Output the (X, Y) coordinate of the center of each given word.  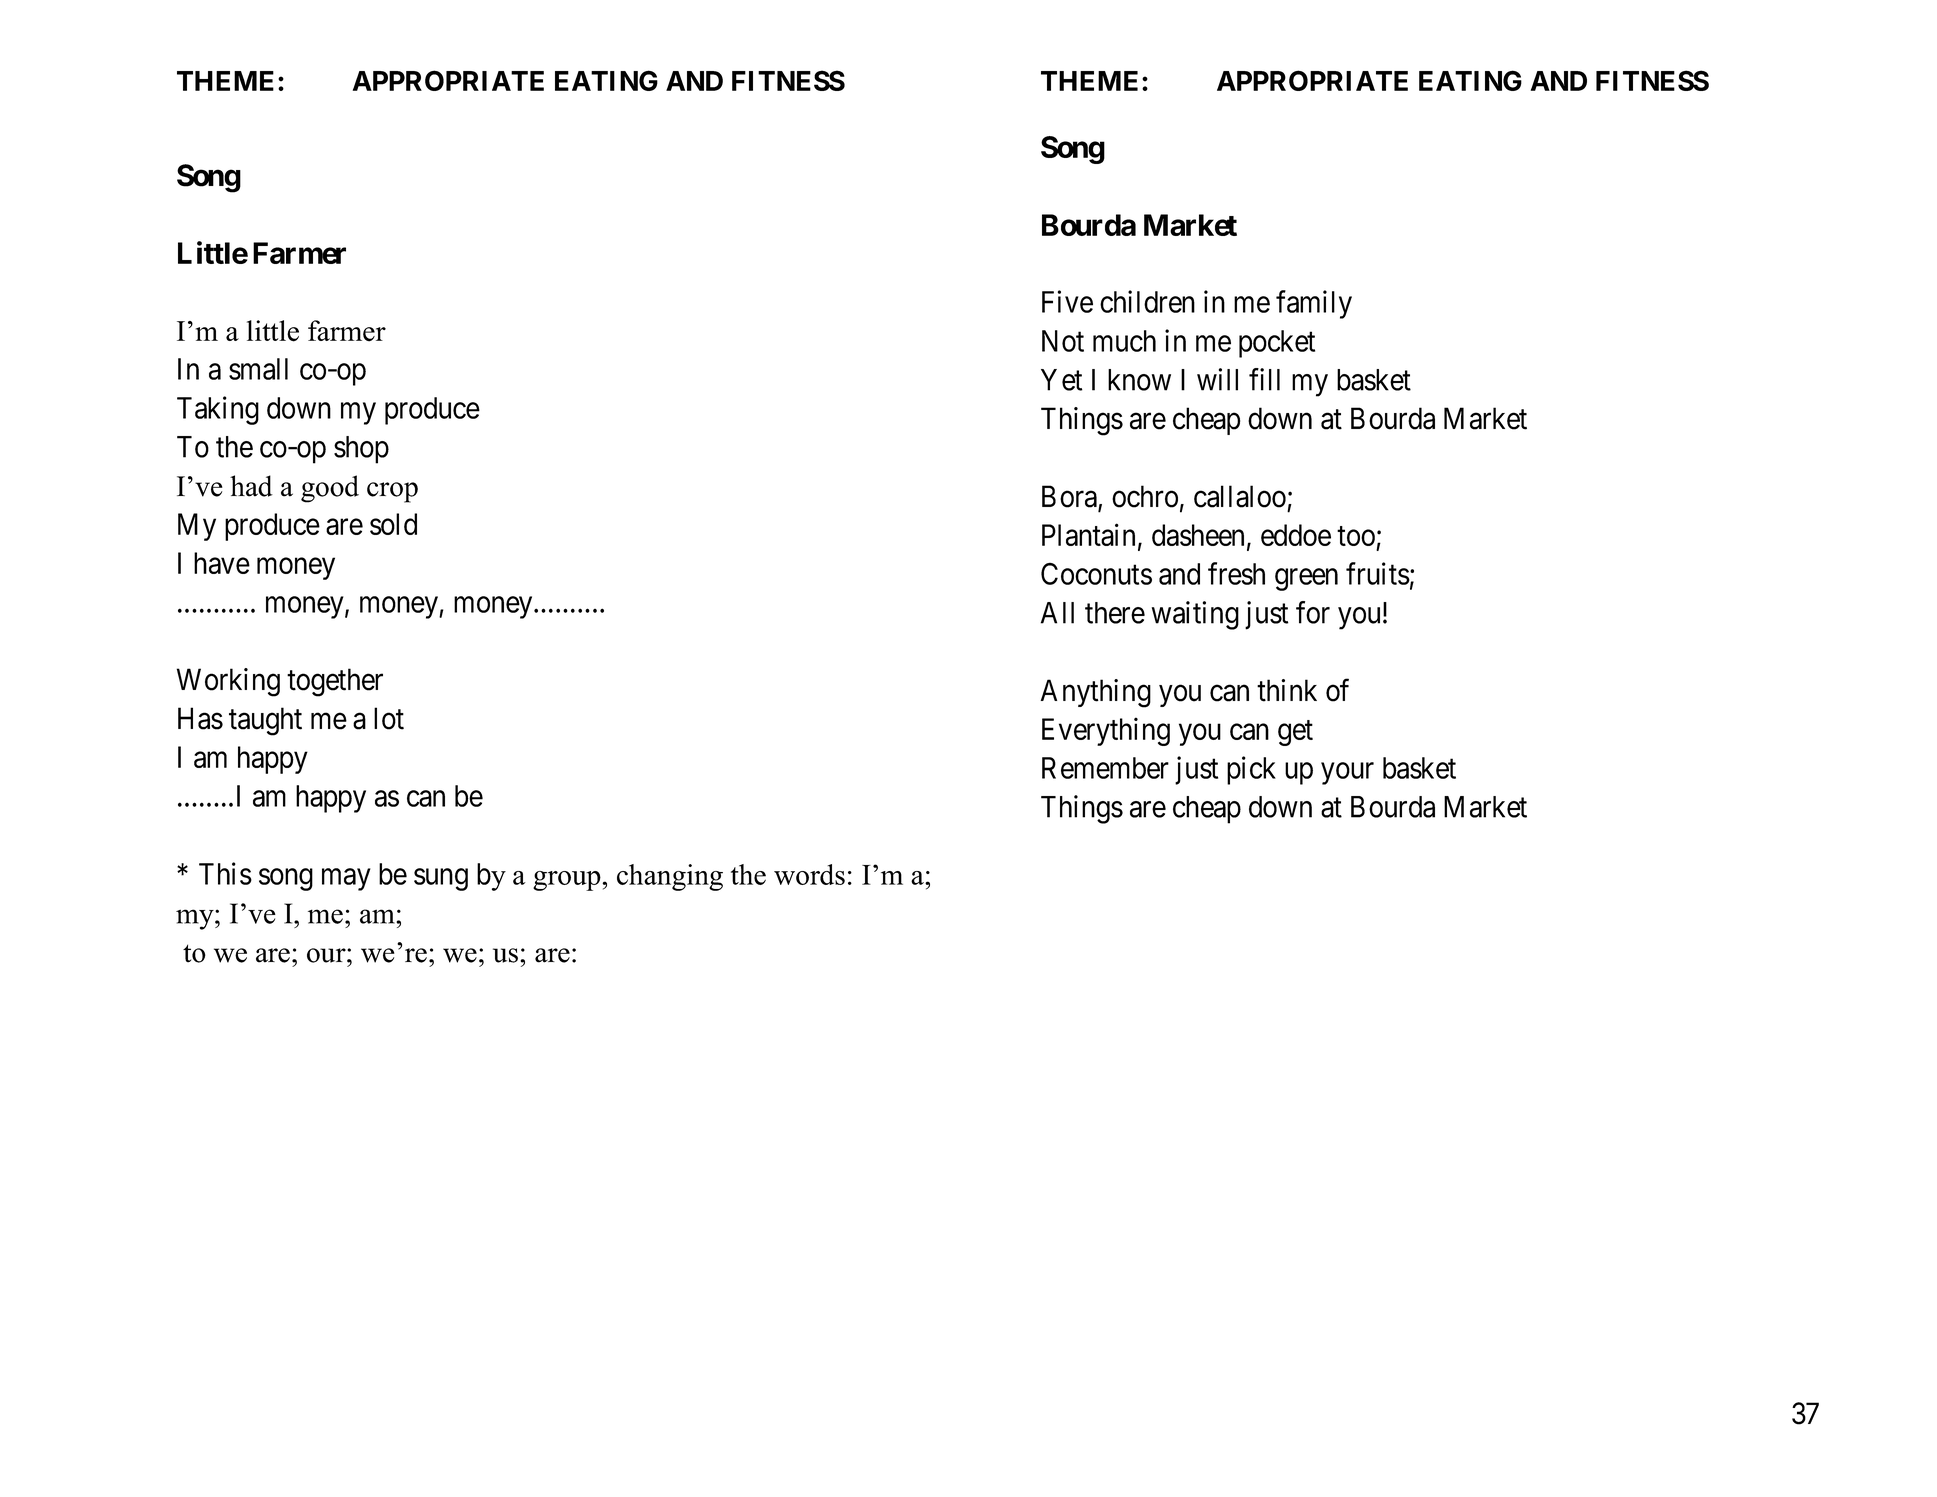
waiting (1195, 615)
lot (389, 718)
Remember (1105, 768)
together (335, 682)
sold (393, 524)
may (346, 880)
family (1314, 304)
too (1356, 536)
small (258, 369)
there (1115, 613)
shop (361, 450)
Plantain (1088, 534)
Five (1067, 301)
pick (1251, 770)
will (1217, 379)
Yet (1061, 380)
